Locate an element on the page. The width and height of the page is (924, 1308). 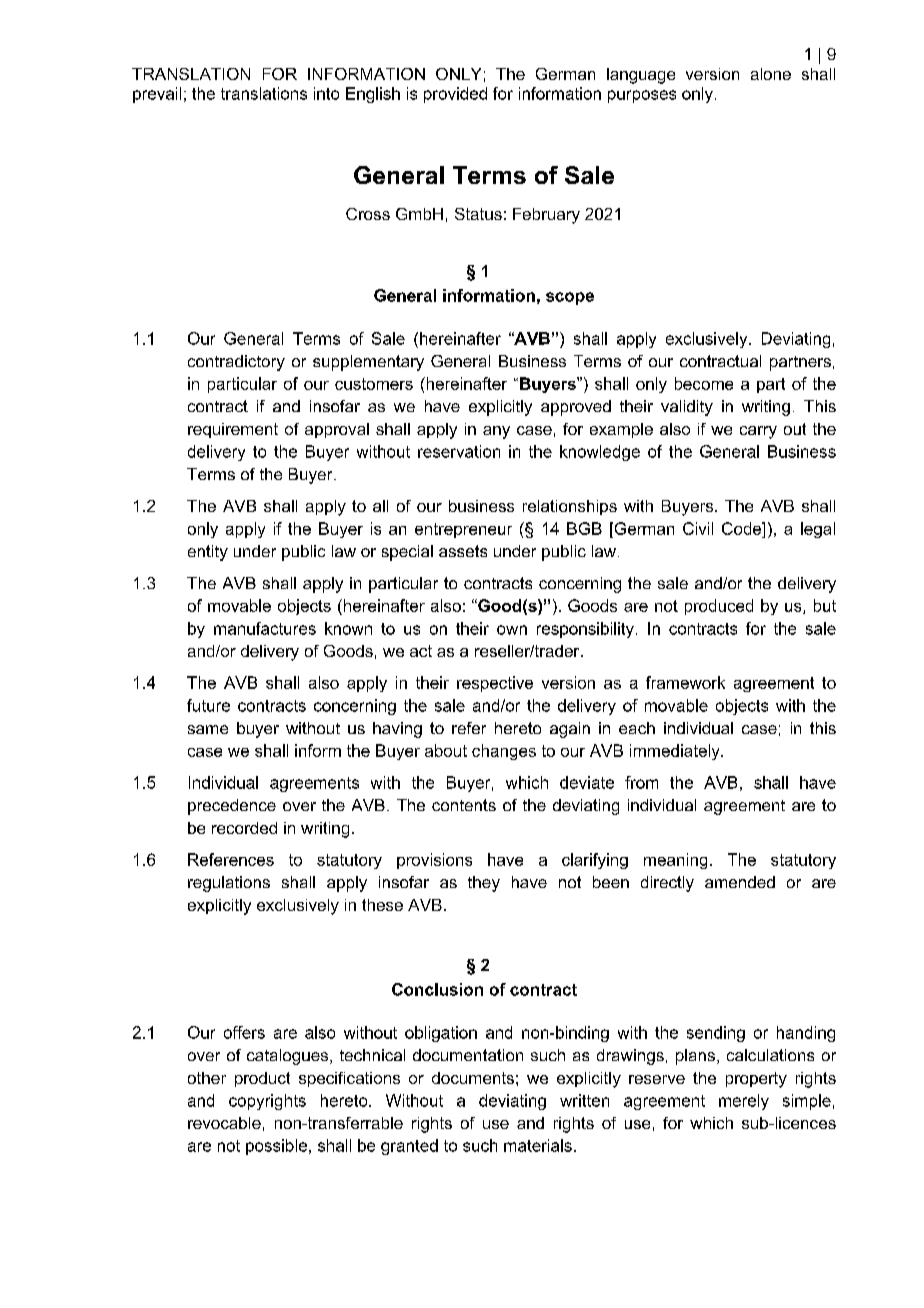
scope is located at coordinates (570, 298).
